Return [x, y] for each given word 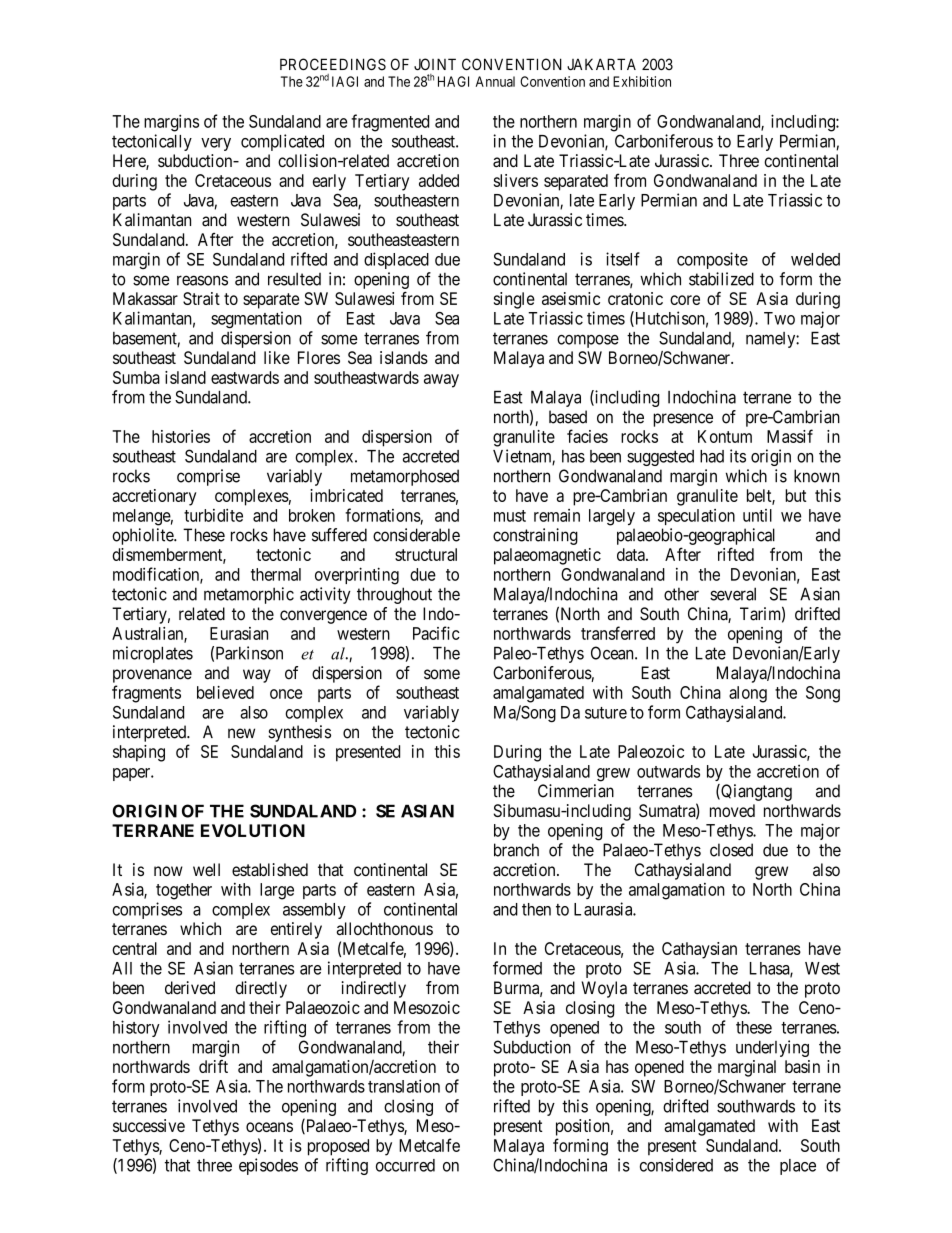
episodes [268, 1166]
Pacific [436, 633]
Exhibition [642, 81]
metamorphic [249, 595]
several [733, 594]
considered [676, 1165]
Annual [495, 81]
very [216, 144]
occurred [405, 1165]
